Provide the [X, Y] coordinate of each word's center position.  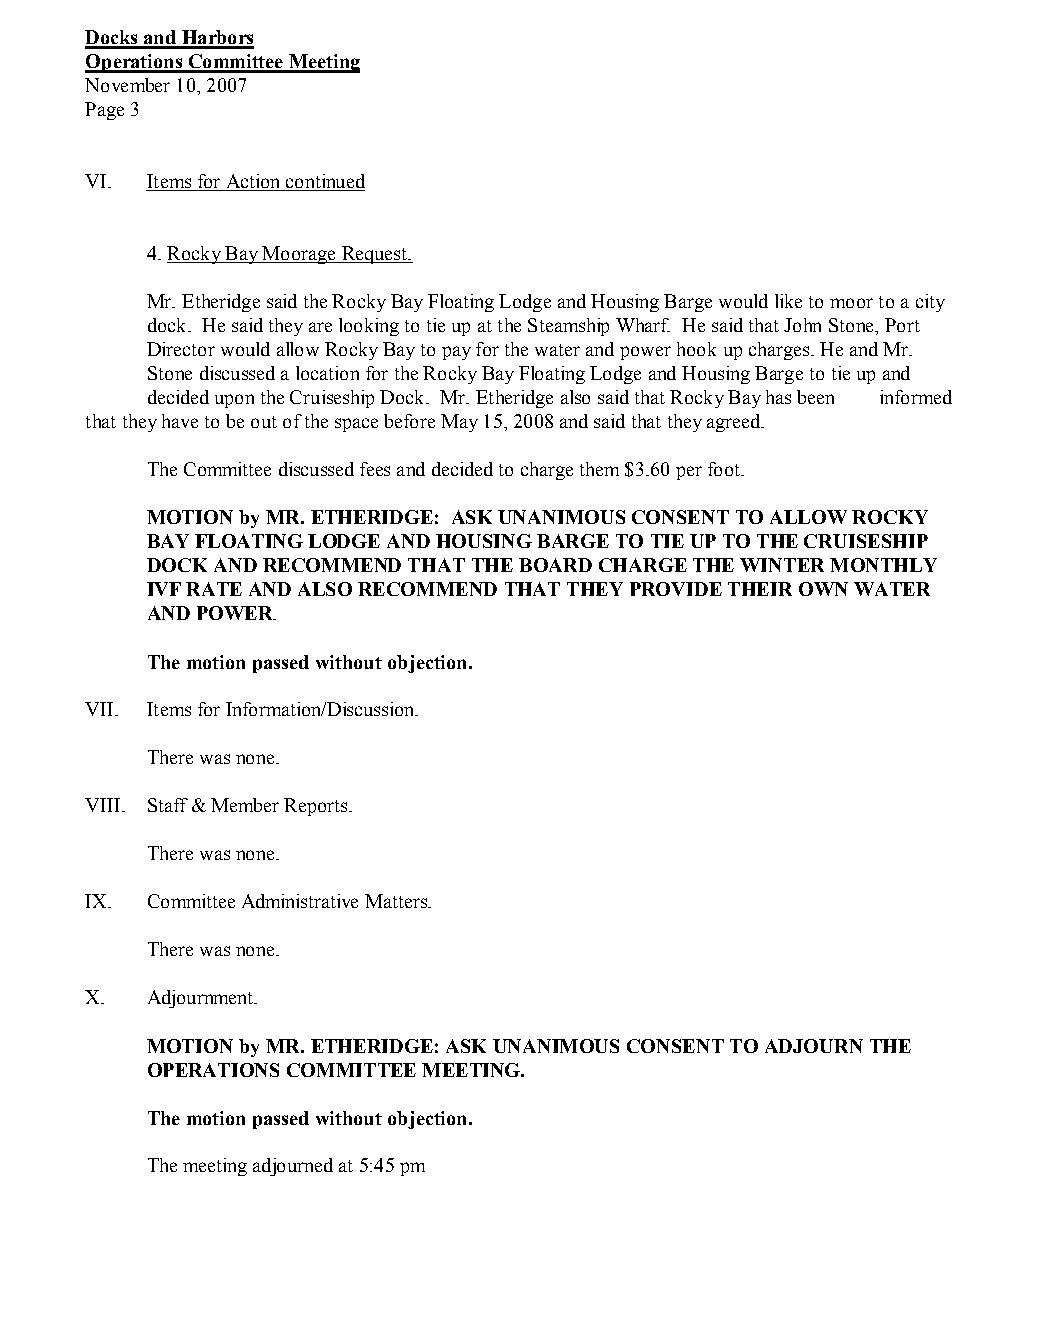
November [127, 85]
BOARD [555, 565]
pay [456, 353]
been [815, 397]
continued [325, 181]
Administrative [300, 901]
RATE [214, 589]
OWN [823, 589]
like [788, 301]
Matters [397, 901]
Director [181, 349]
